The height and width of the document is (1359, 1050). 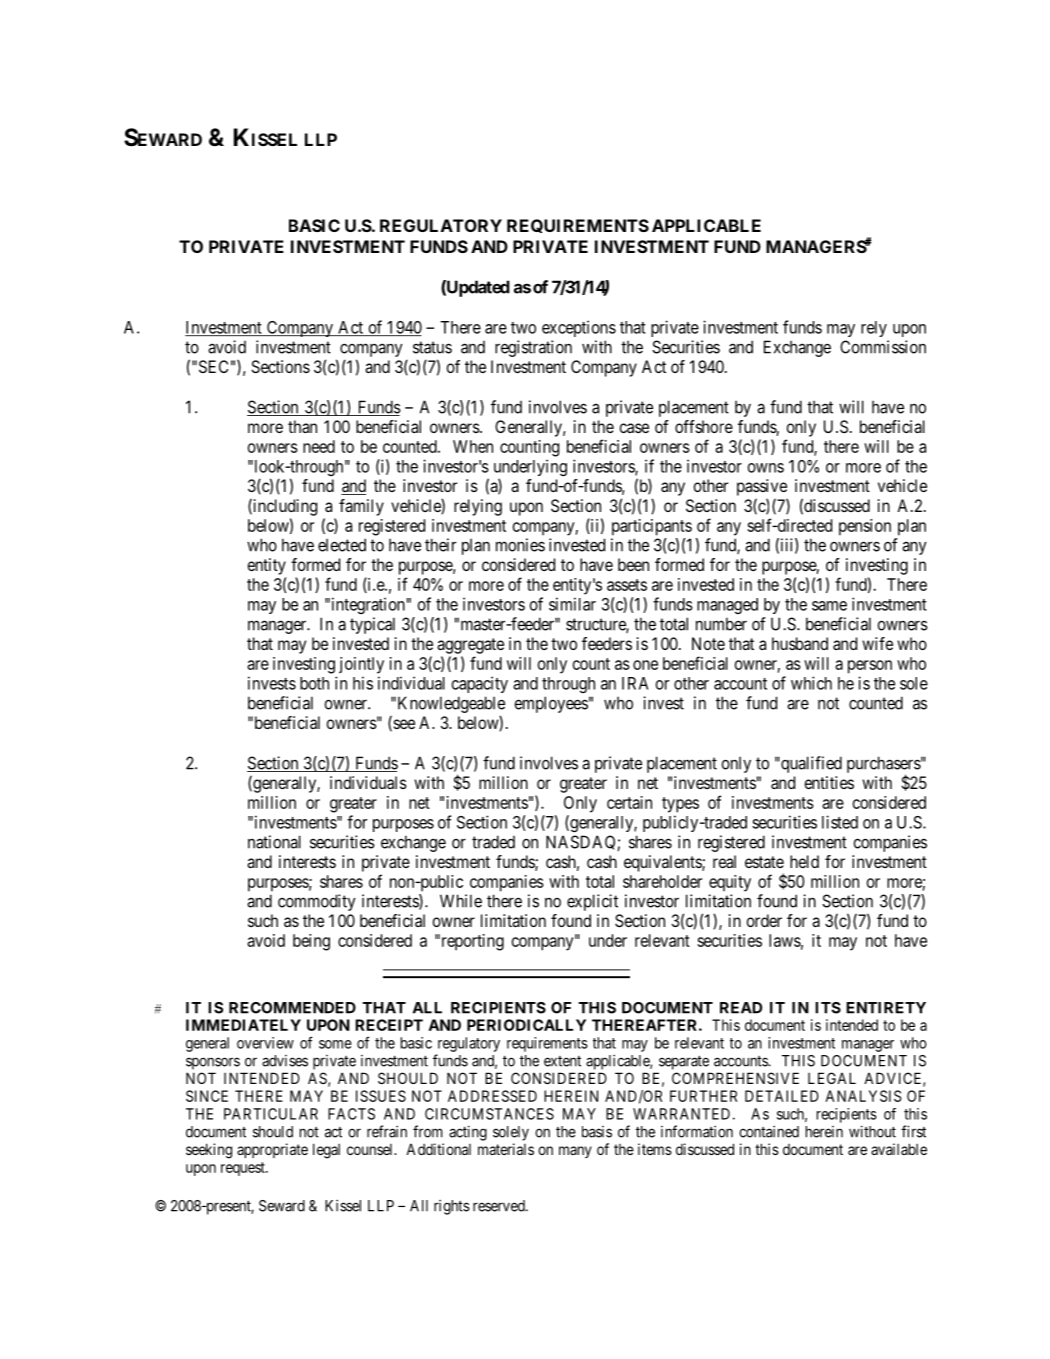 I want to click on available, so click(x=899, y=1149).
